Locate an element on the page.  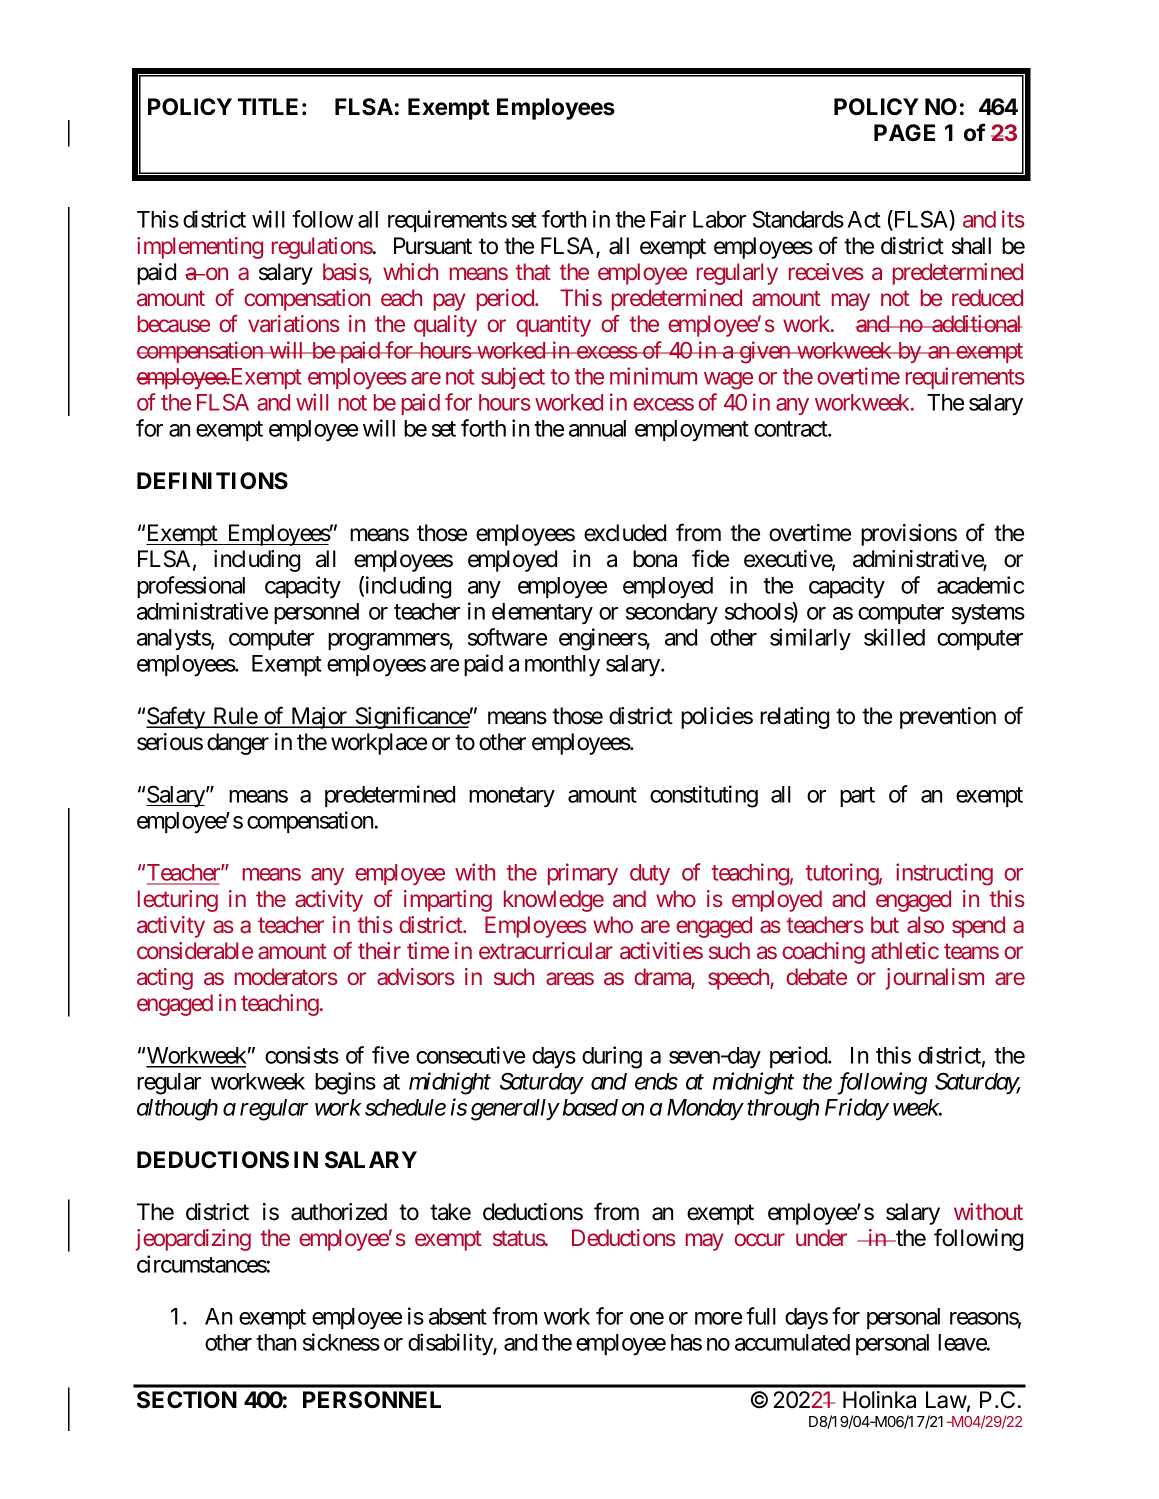
PAGE is located at coordinates (904, 133).
